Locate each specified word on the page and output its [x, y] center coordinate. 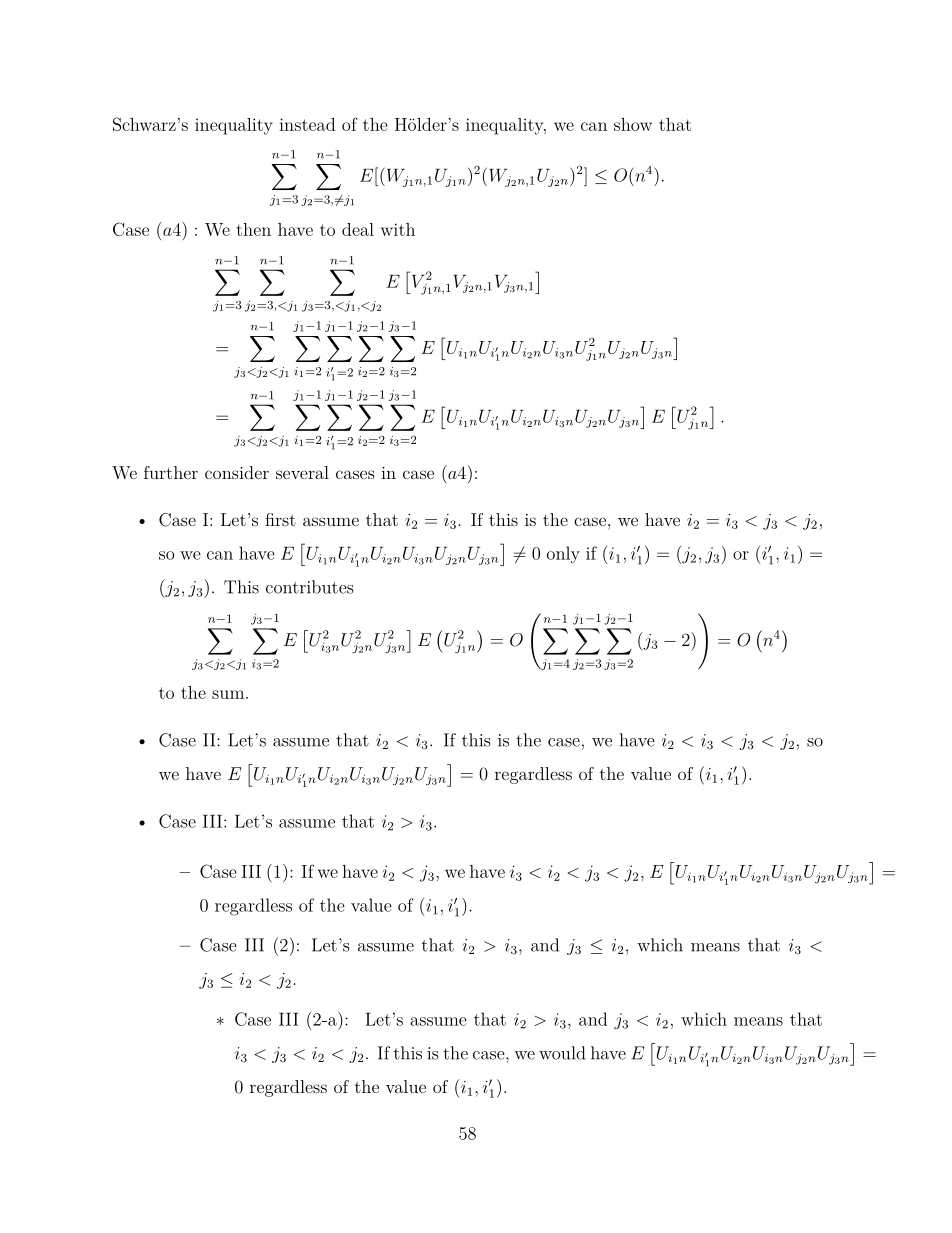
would [562, 1053]
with [398, 229]
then [254, 229]
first [280, 519]
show [633, 124]
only [563, 555]
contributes [309, 587]
